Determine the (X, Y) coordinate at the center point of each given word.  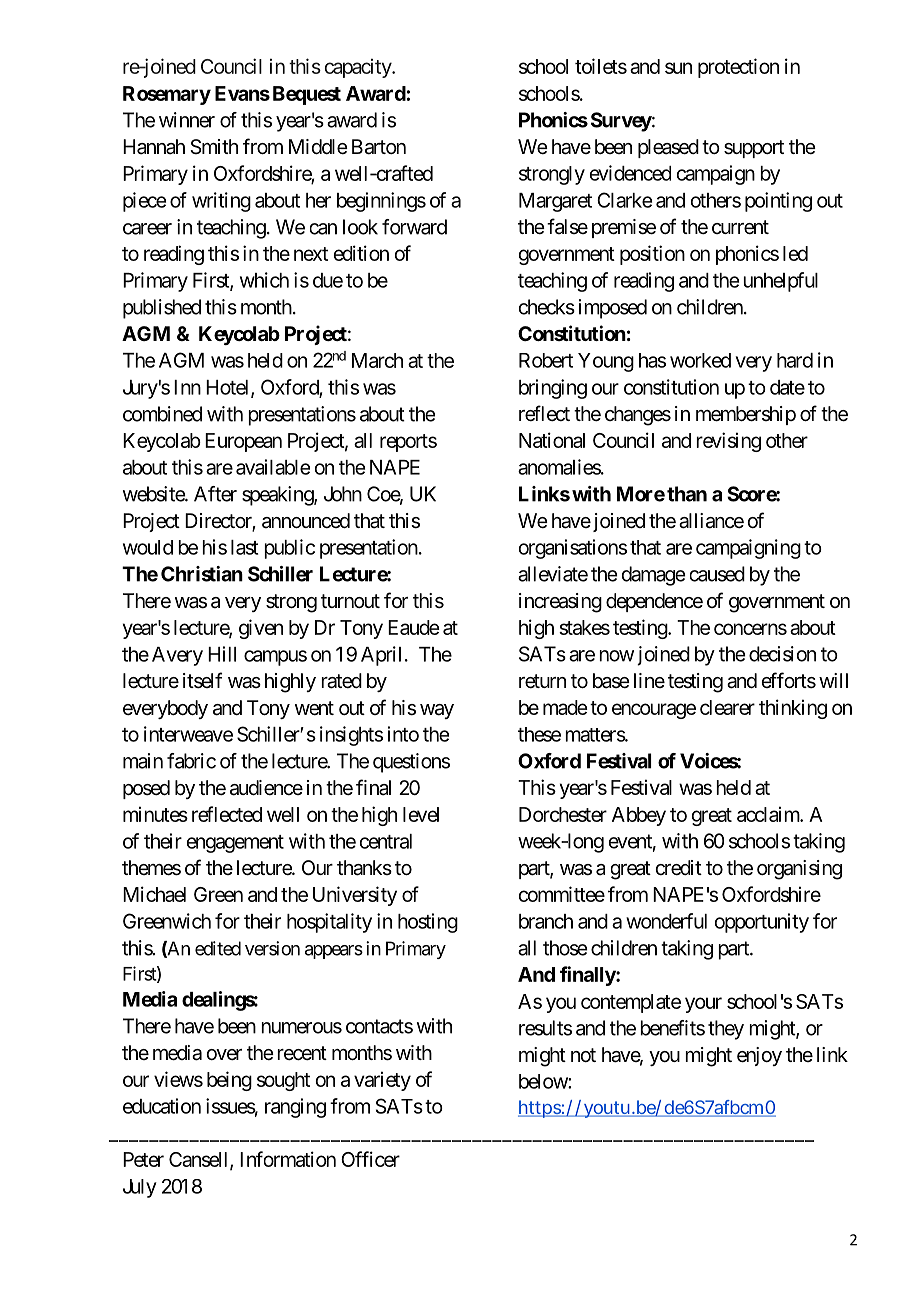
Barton (379, 147)
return (542, 681)
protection (738, 68)
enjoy (759, 1056)
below (544, 1081)
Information (288, 1159)
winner (187, 120)
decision (782, 654)
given (261, 629)
